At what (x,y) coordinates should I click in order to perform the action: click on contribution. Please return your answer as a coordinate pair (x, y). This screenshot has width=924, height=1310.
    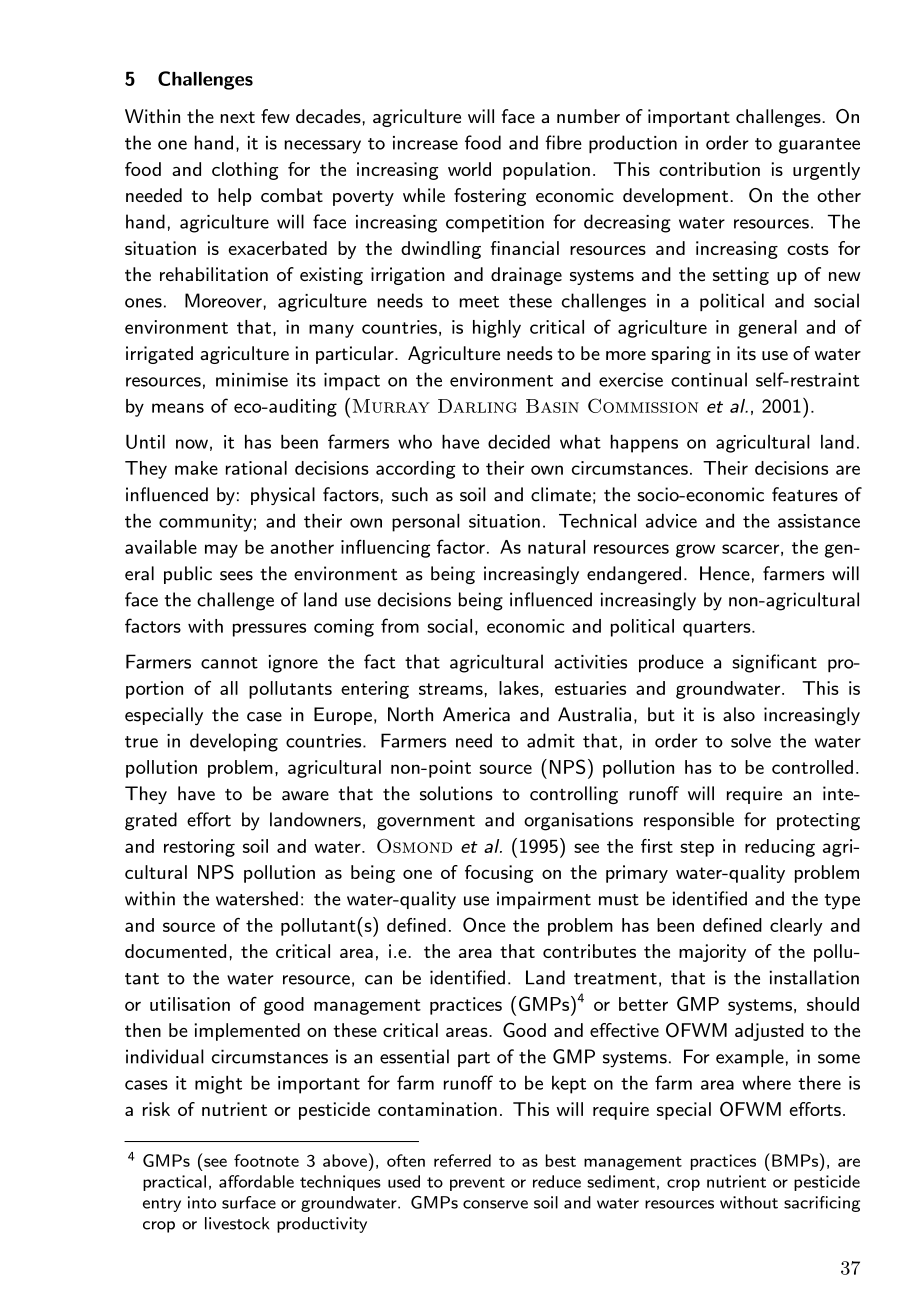
    Looking at the image, I should click on (709, 169).
